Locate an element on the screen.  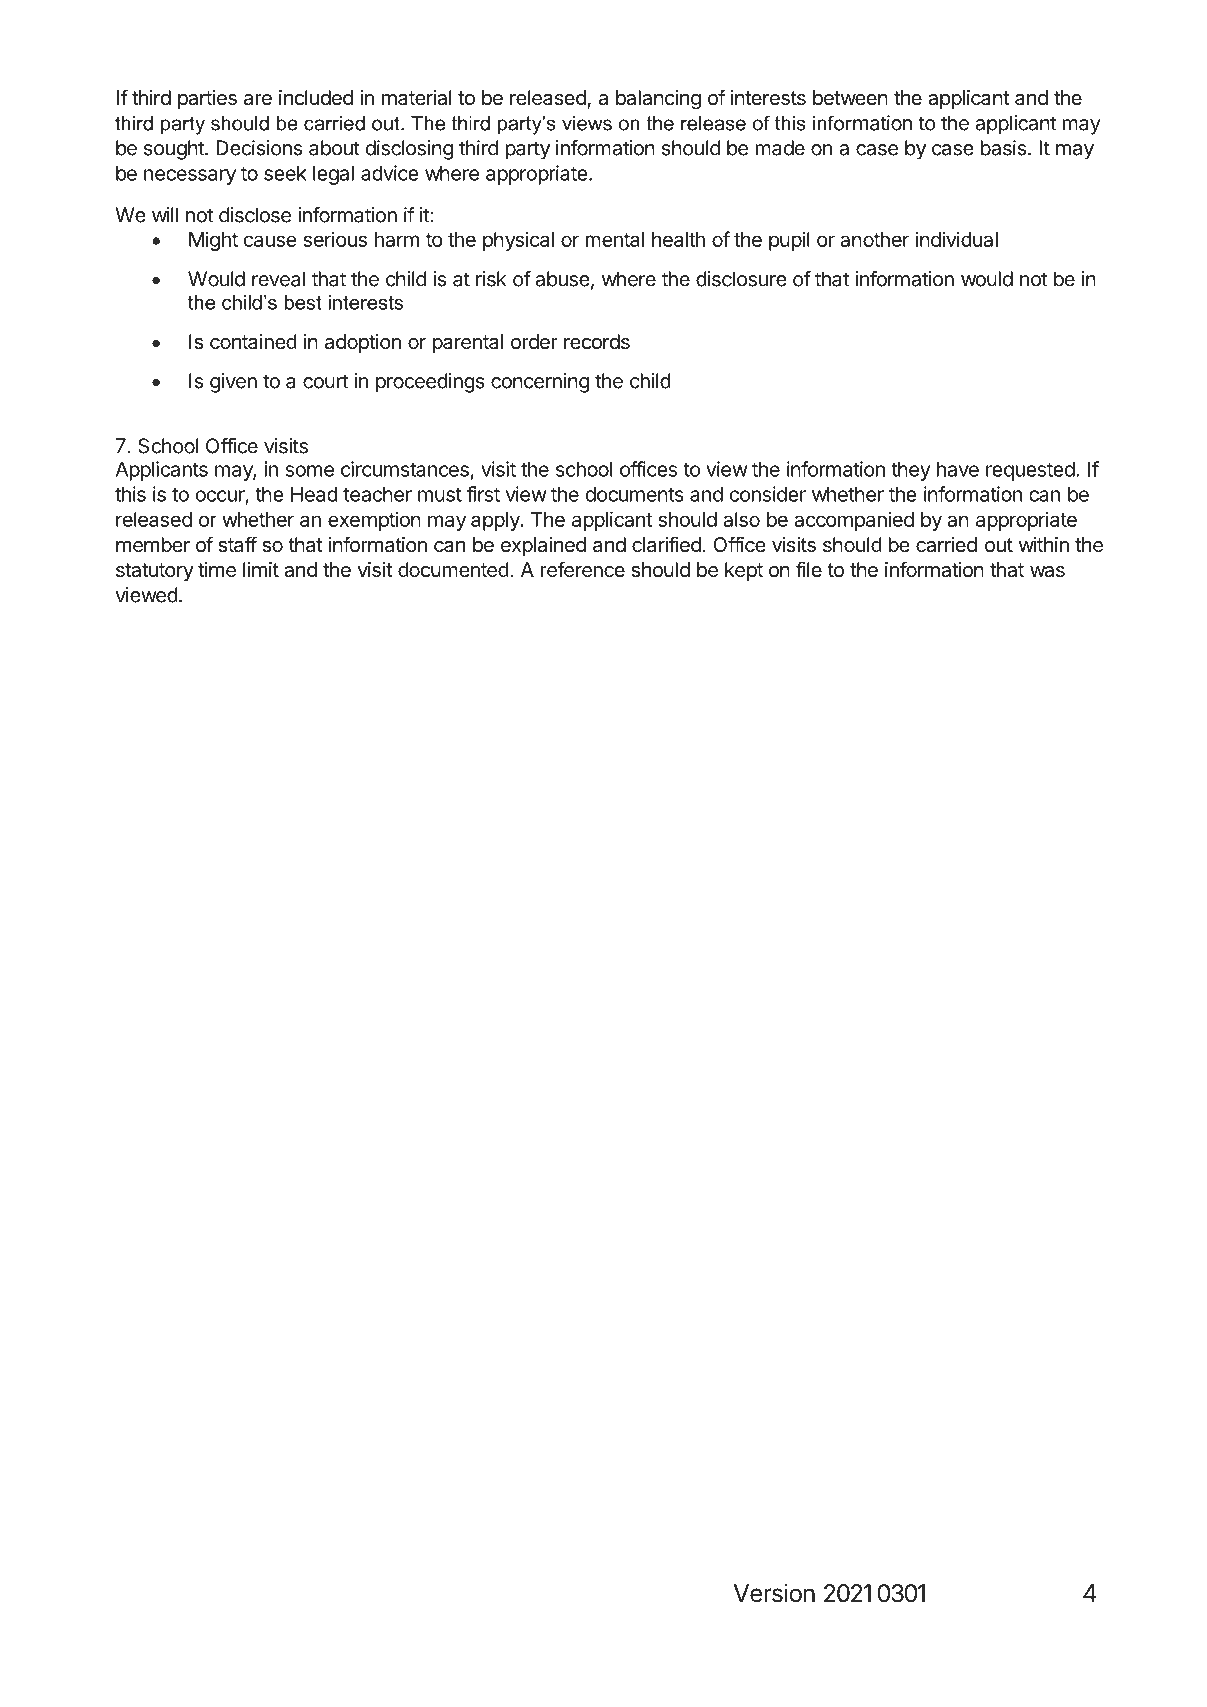
file is located at coordinates (809, 569).
